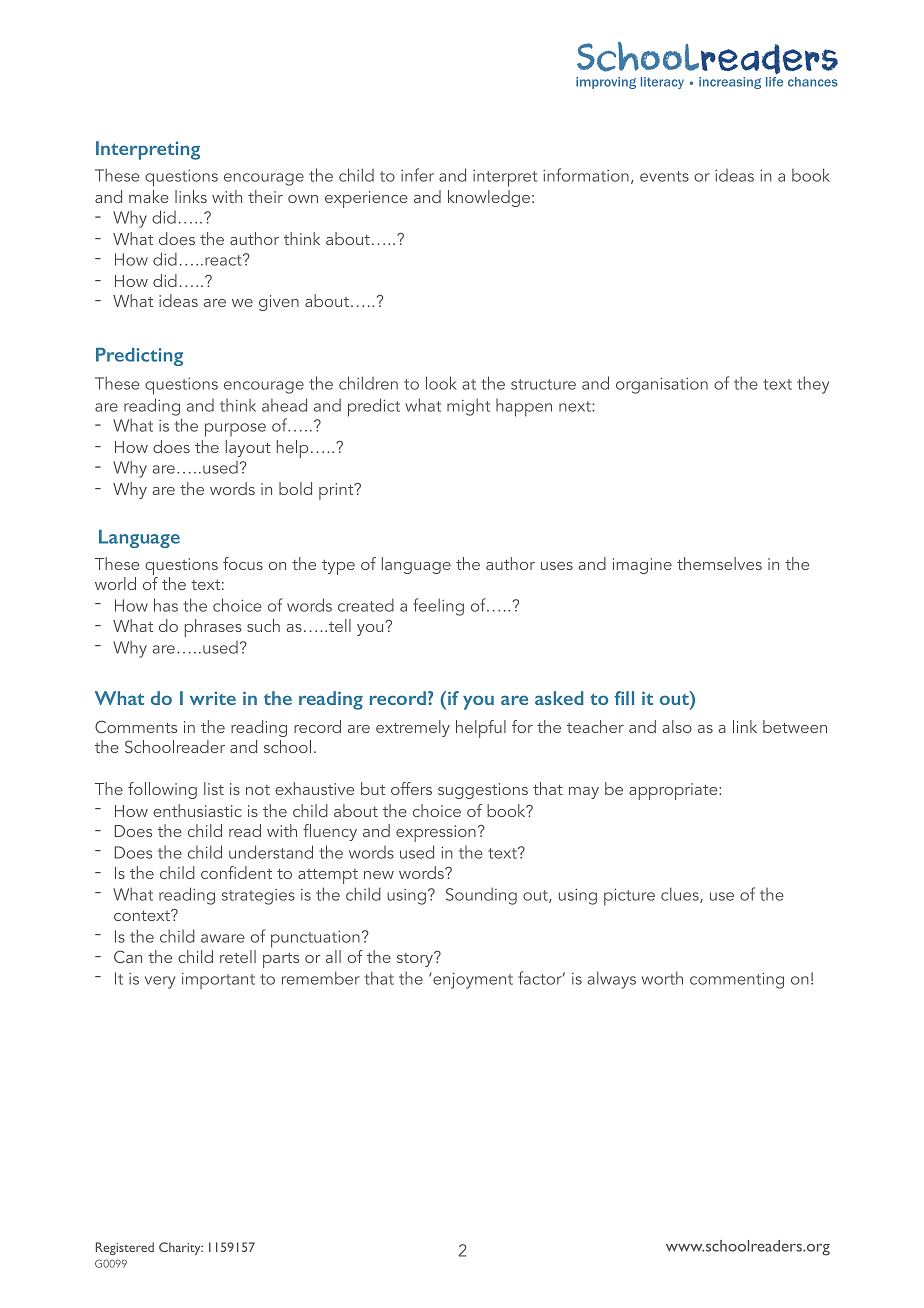 The image size is (924, 1308). Describe the element at coordinates (472, 980) in the screenshot. I see `enjoyment` at that location.
